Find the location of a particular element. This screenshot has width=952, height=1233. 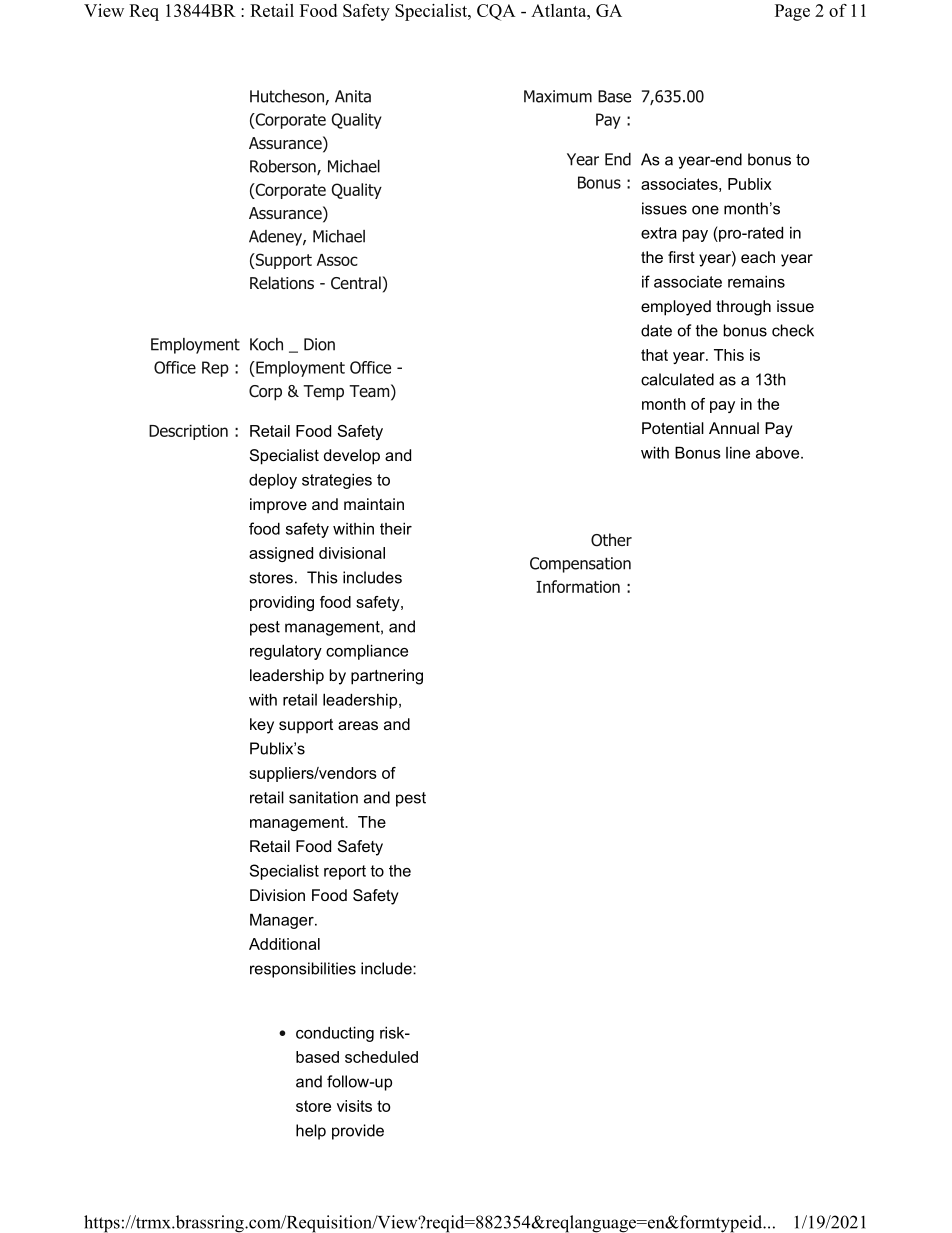

Maximum is located at coordinates (558, 96).
